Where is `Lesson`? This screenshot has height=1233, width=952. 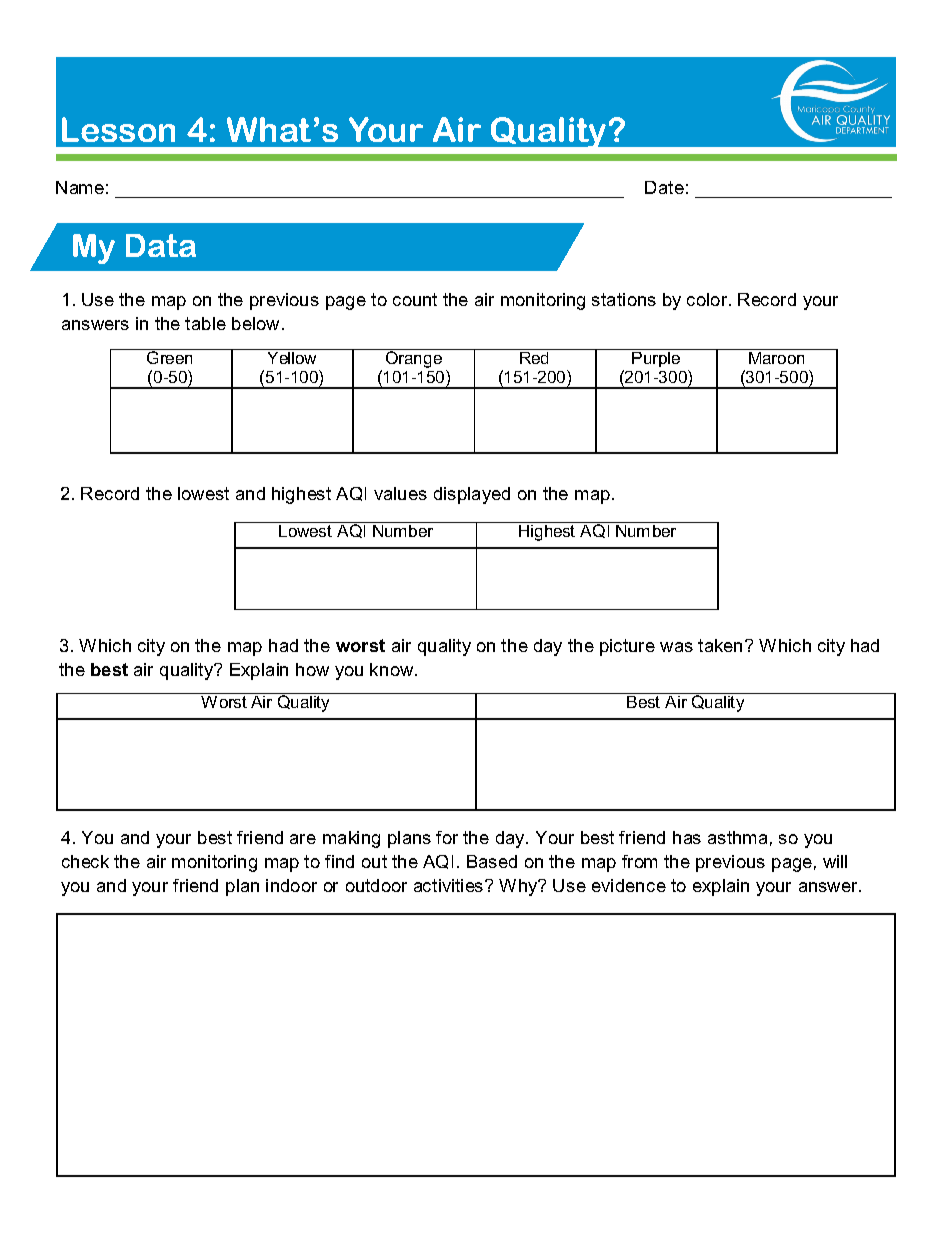 Lesson is located at coordinates (118, 129).
